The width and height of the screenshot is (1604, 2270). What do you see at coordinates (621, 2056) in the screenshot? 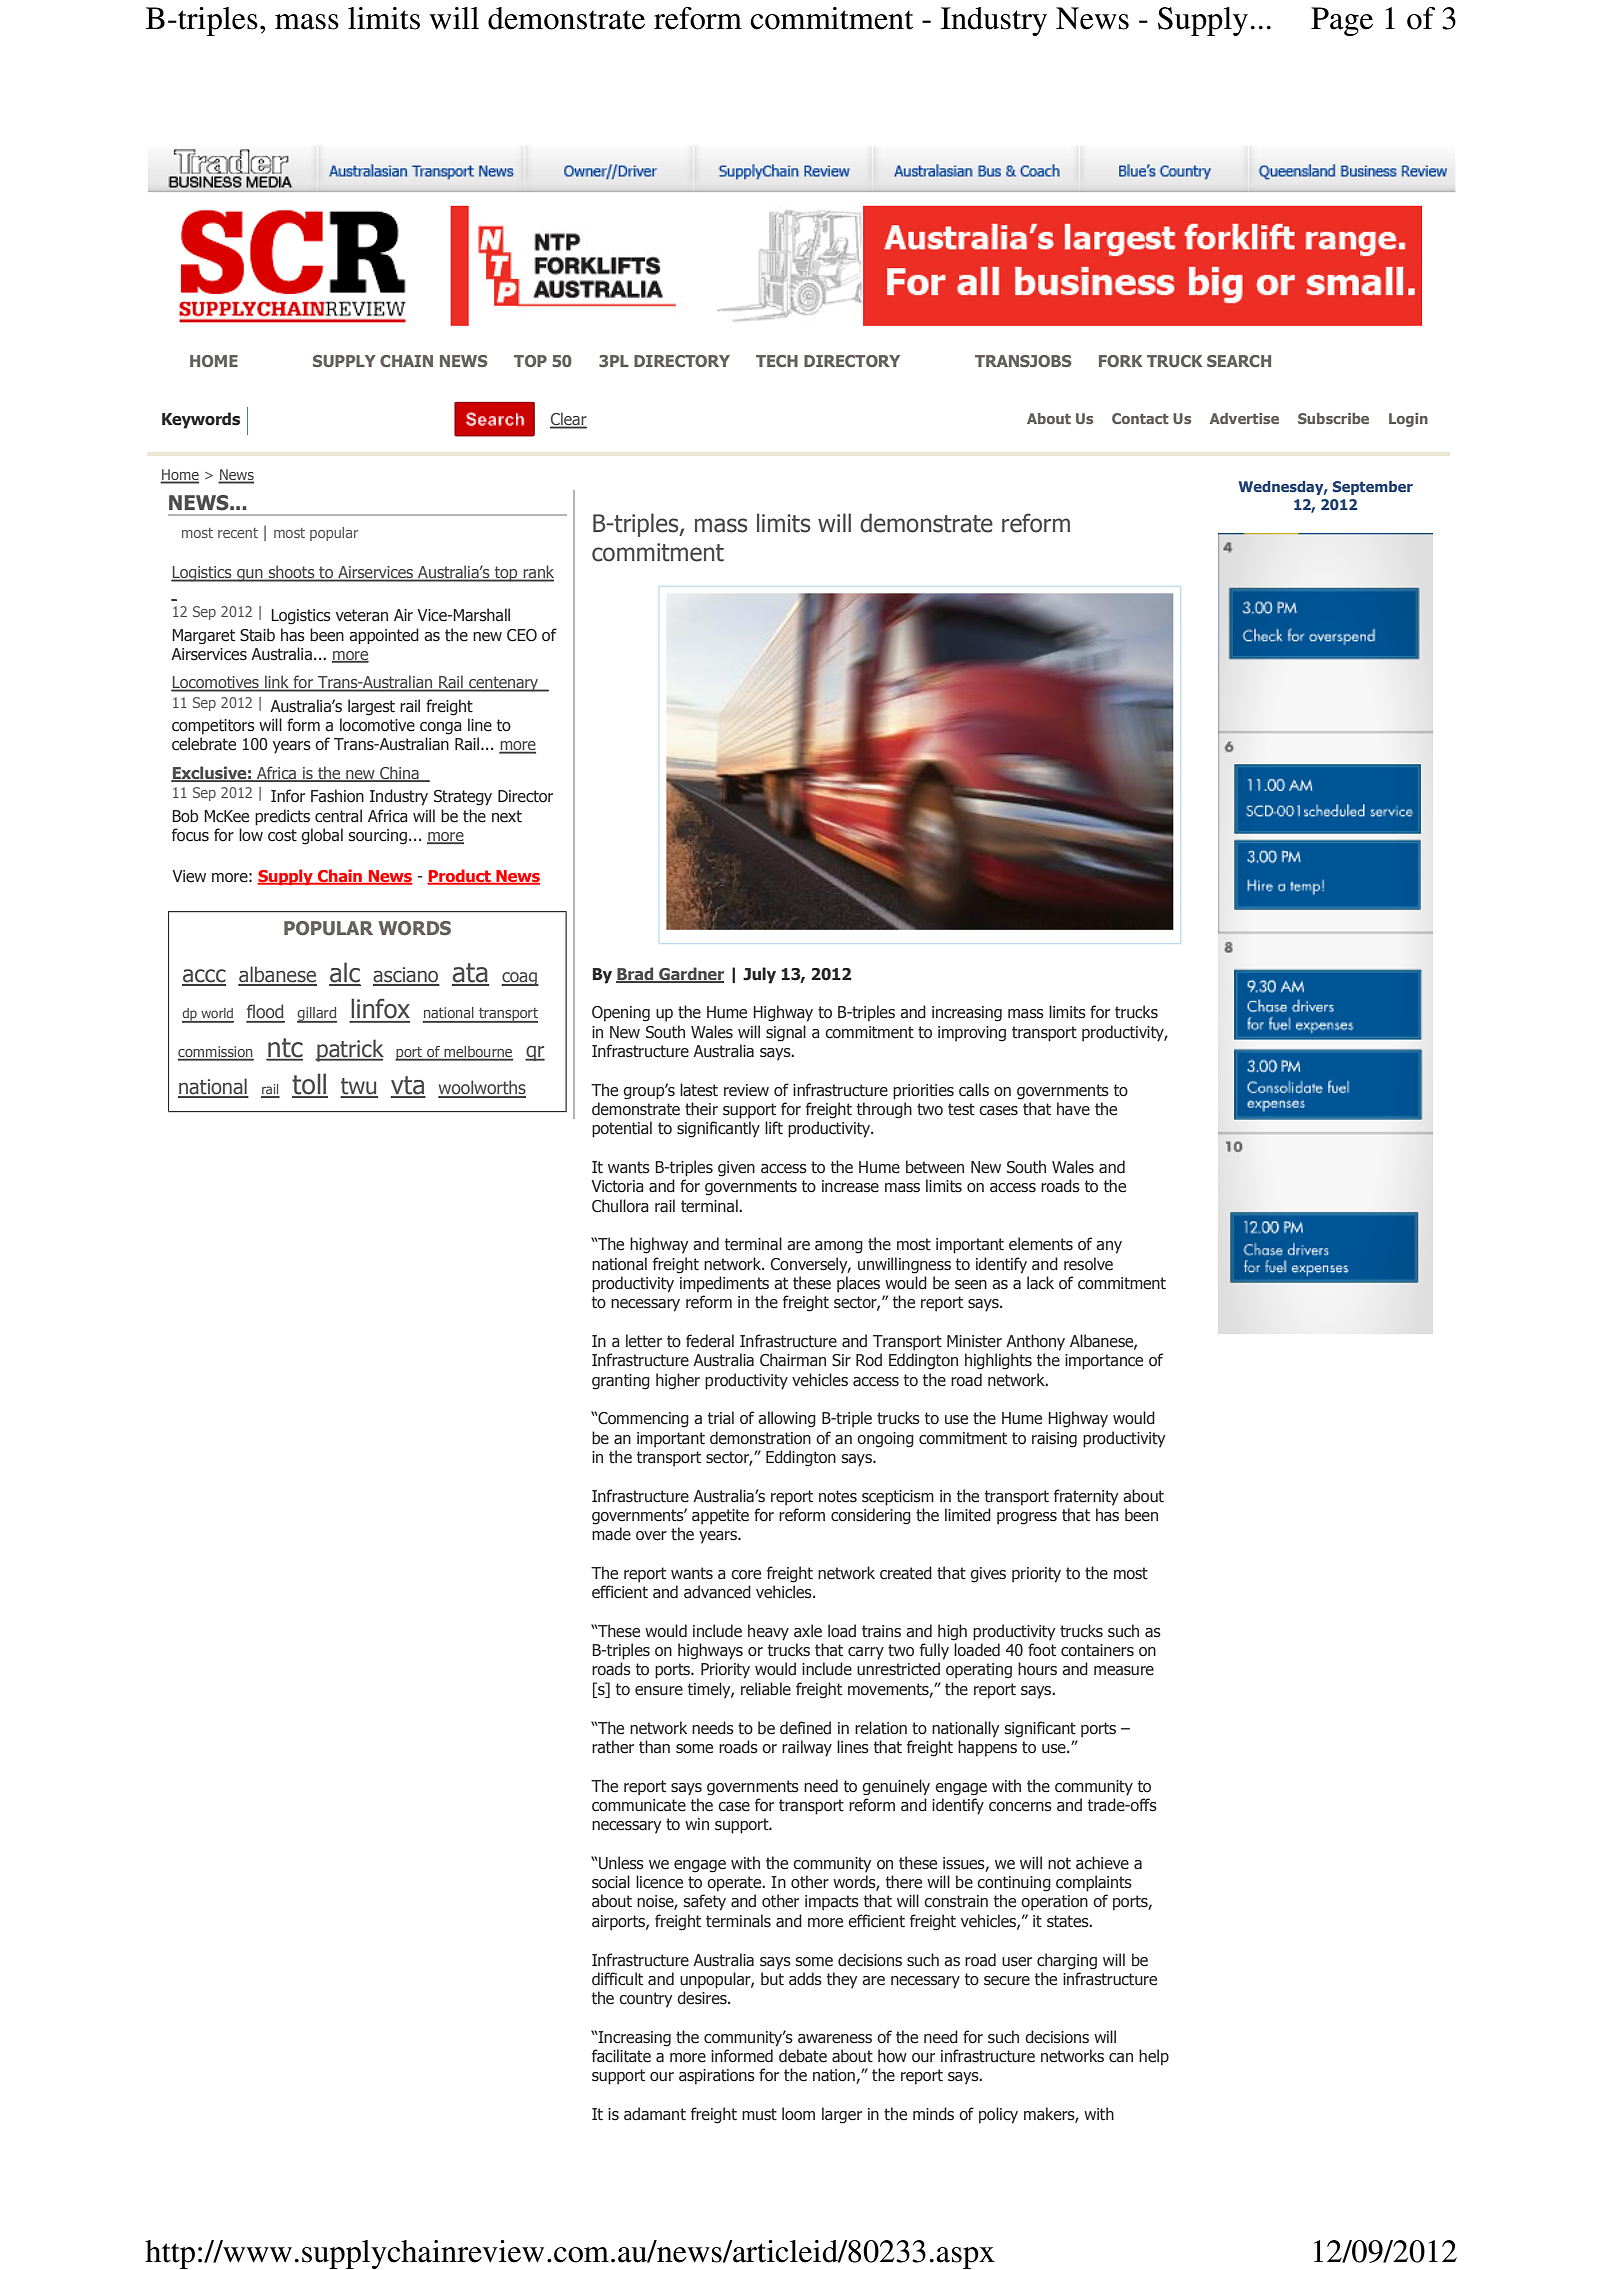
I see `facilitate` at bounding box center [621, 2056].
